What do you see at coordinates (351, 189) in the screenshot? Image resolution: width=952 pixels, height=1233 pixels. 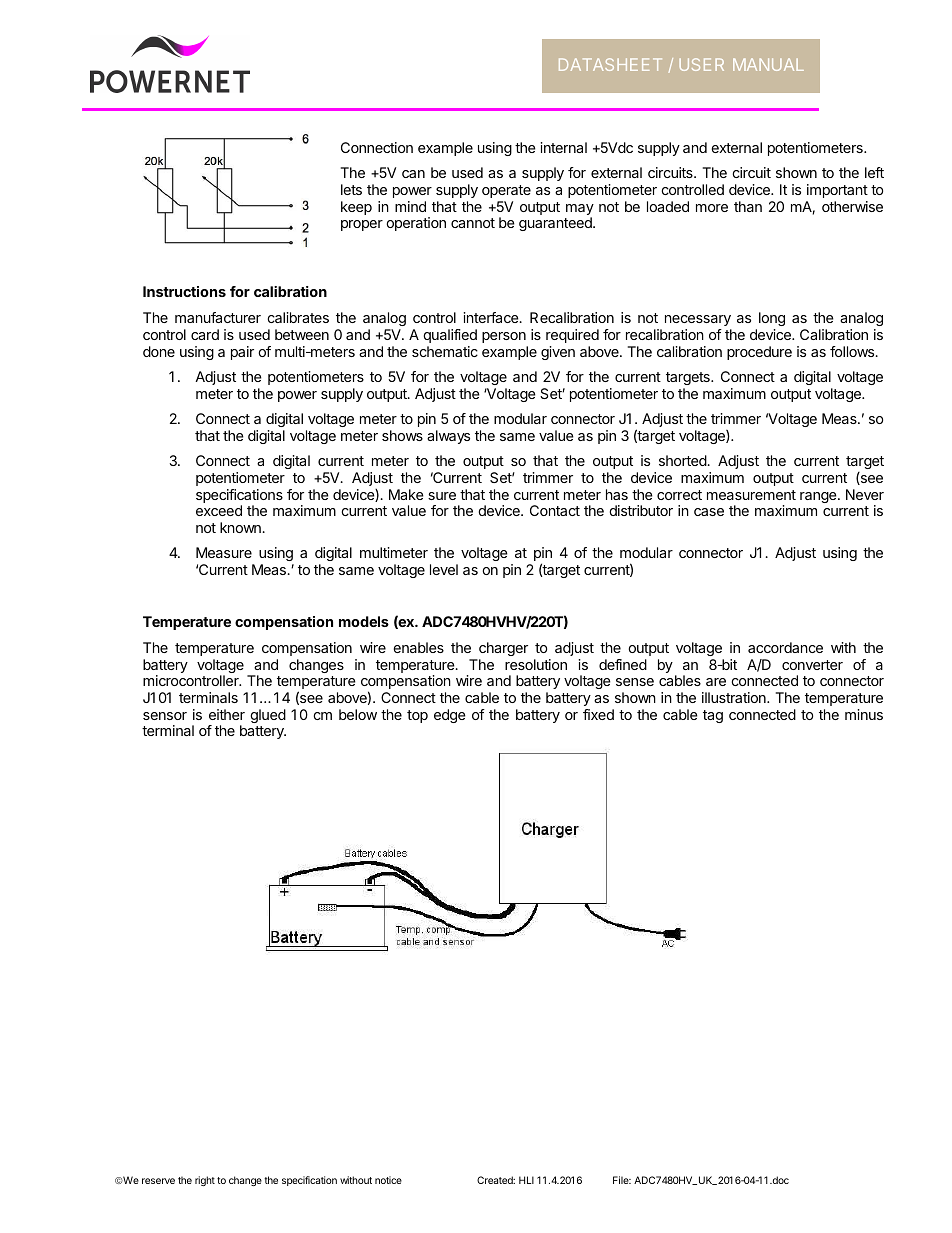 I see `lets` at bounding box center [351, 189].
